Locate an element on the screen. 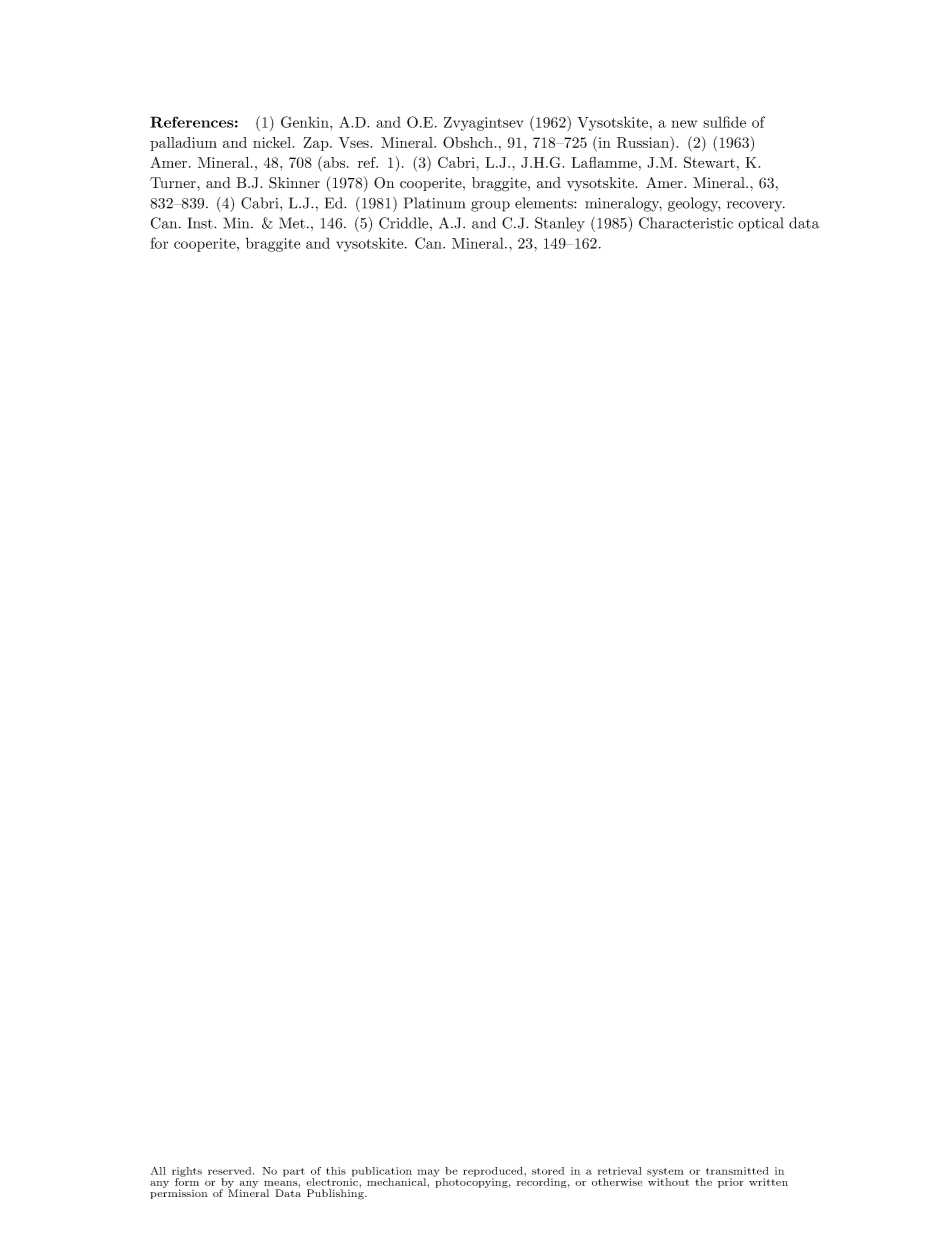  form is located at coordinates (187, 1181).
